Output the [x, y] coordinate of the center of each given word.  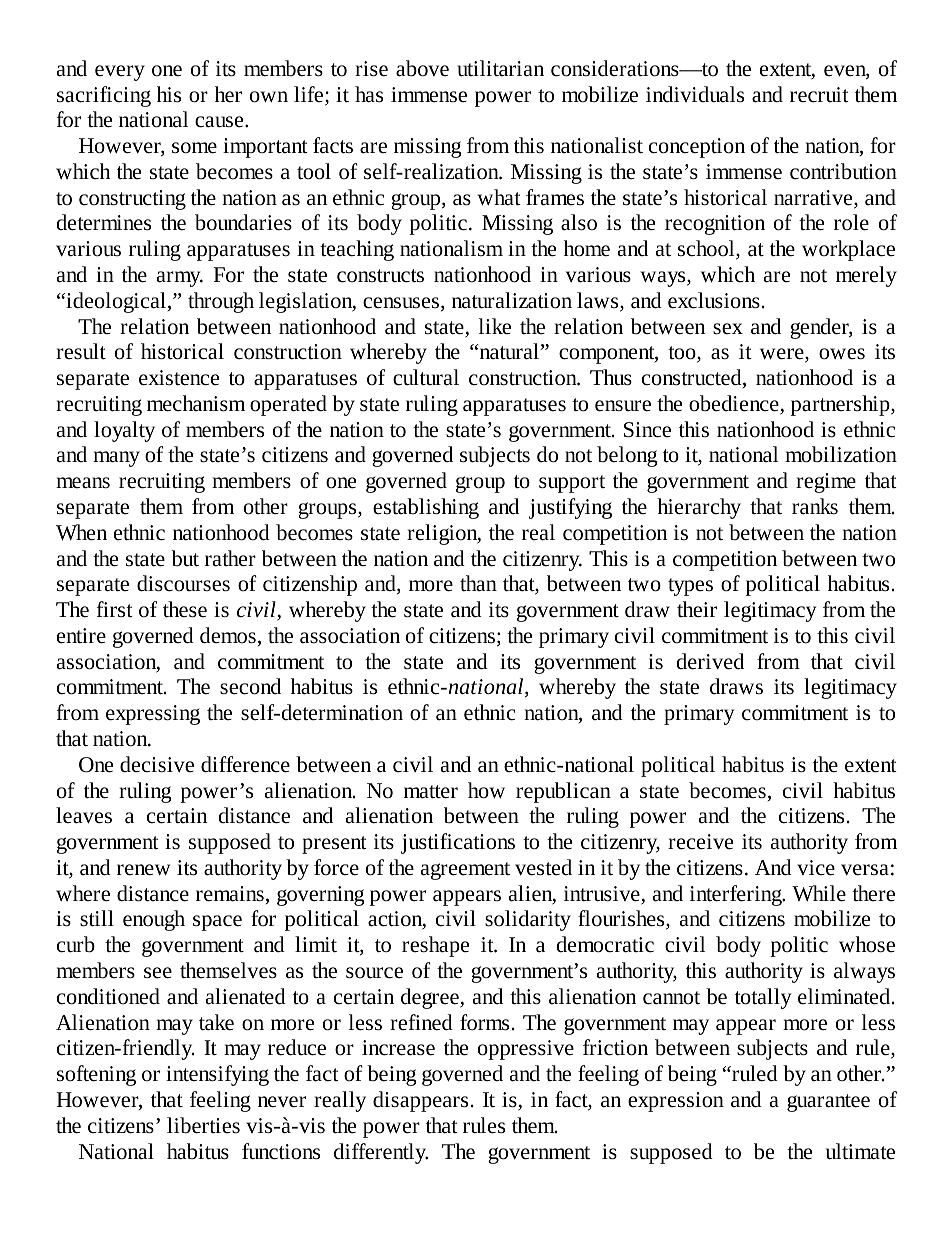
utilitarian [500, 68]
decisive [157, 764]
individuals [695, 94]
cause [220, 122]
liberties [203, 1125]
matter [431, 792]
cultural [426, 377]
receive [700, 842]
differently [381, 1153]
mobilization [841, 454]
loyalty [124, 431]
